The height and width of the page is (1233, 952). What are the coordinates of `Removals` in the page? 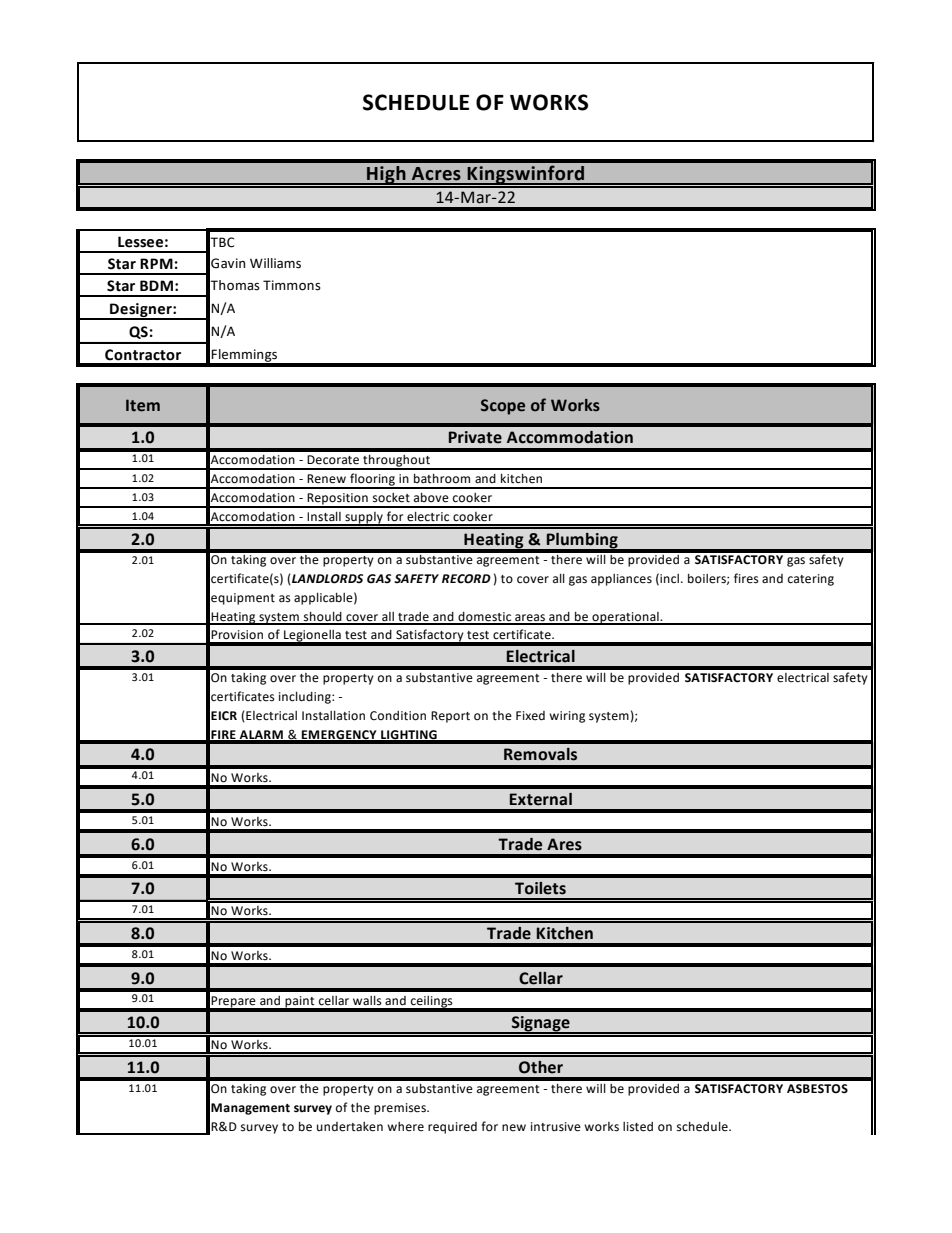 It's located at (540, 754).
